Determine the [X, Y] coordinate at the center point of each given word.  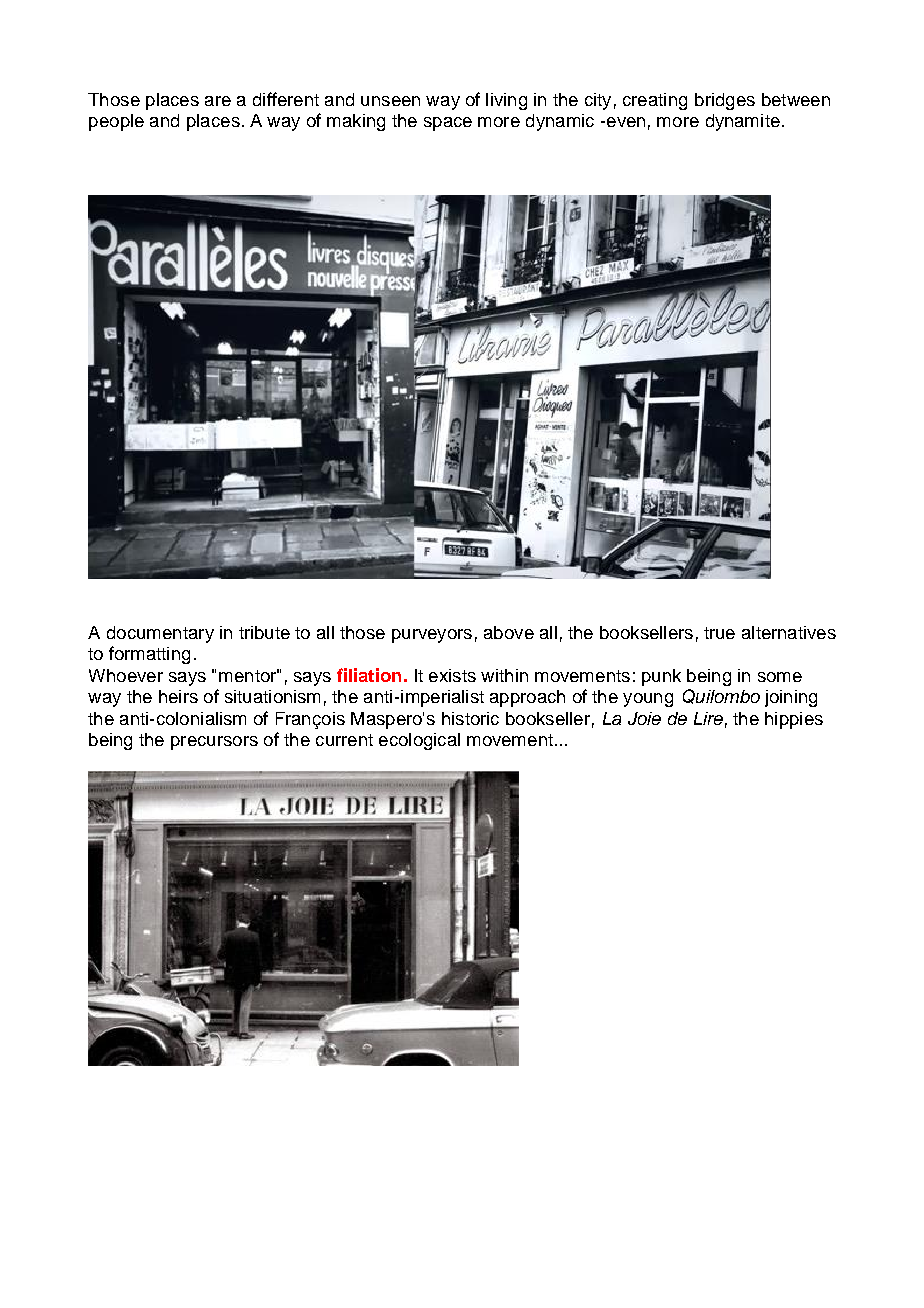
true [719, 633]
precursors [214, 743]
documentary [160, 634]
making [356, 122]
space [448, 124]
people [116, 122]
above [509, 632]
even [624, 122]
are [218, 101]
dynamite [743, 122]
